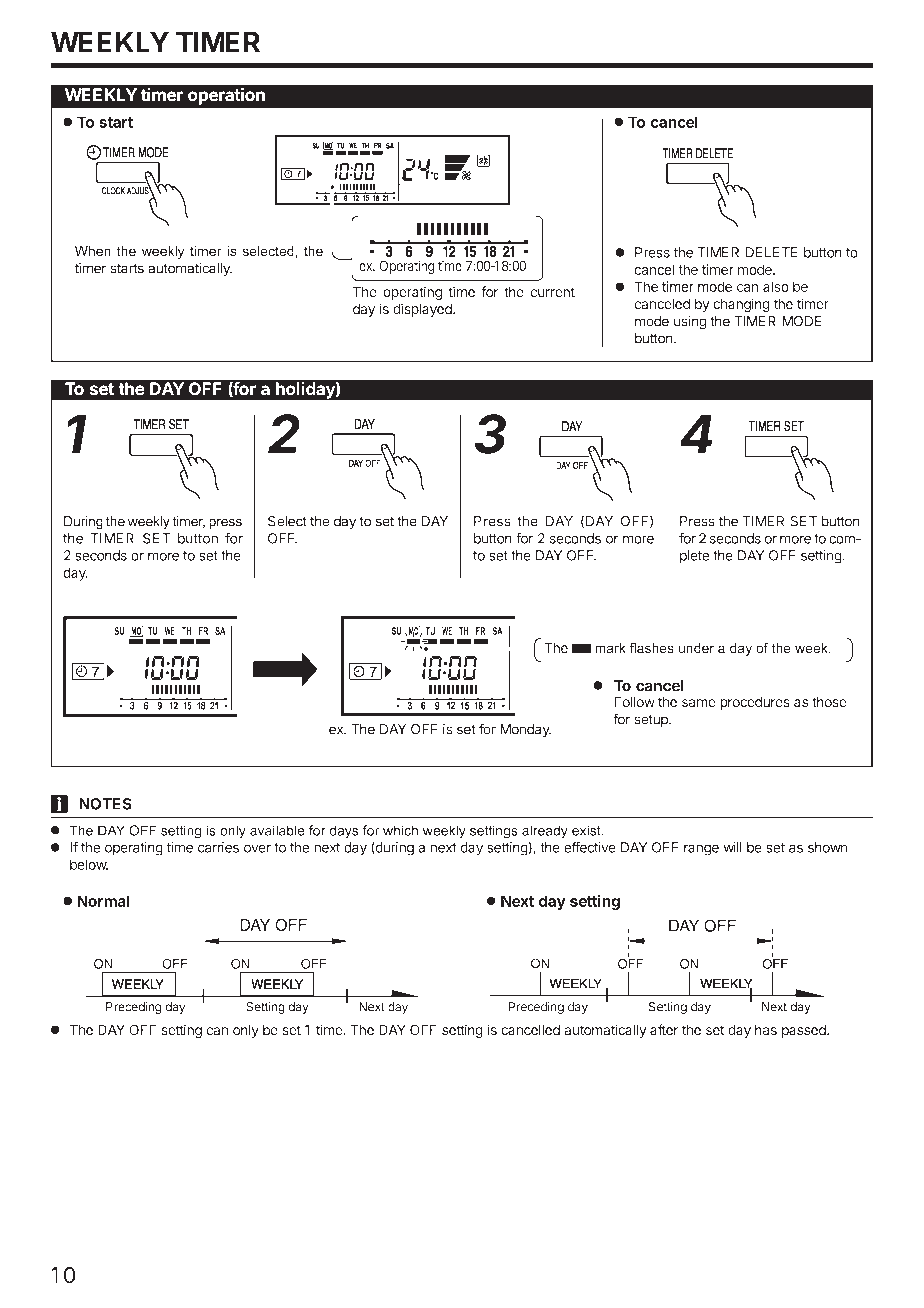  Describe the element at coordinates (766, 1030) in the screenshot. I see `has` at that location.
